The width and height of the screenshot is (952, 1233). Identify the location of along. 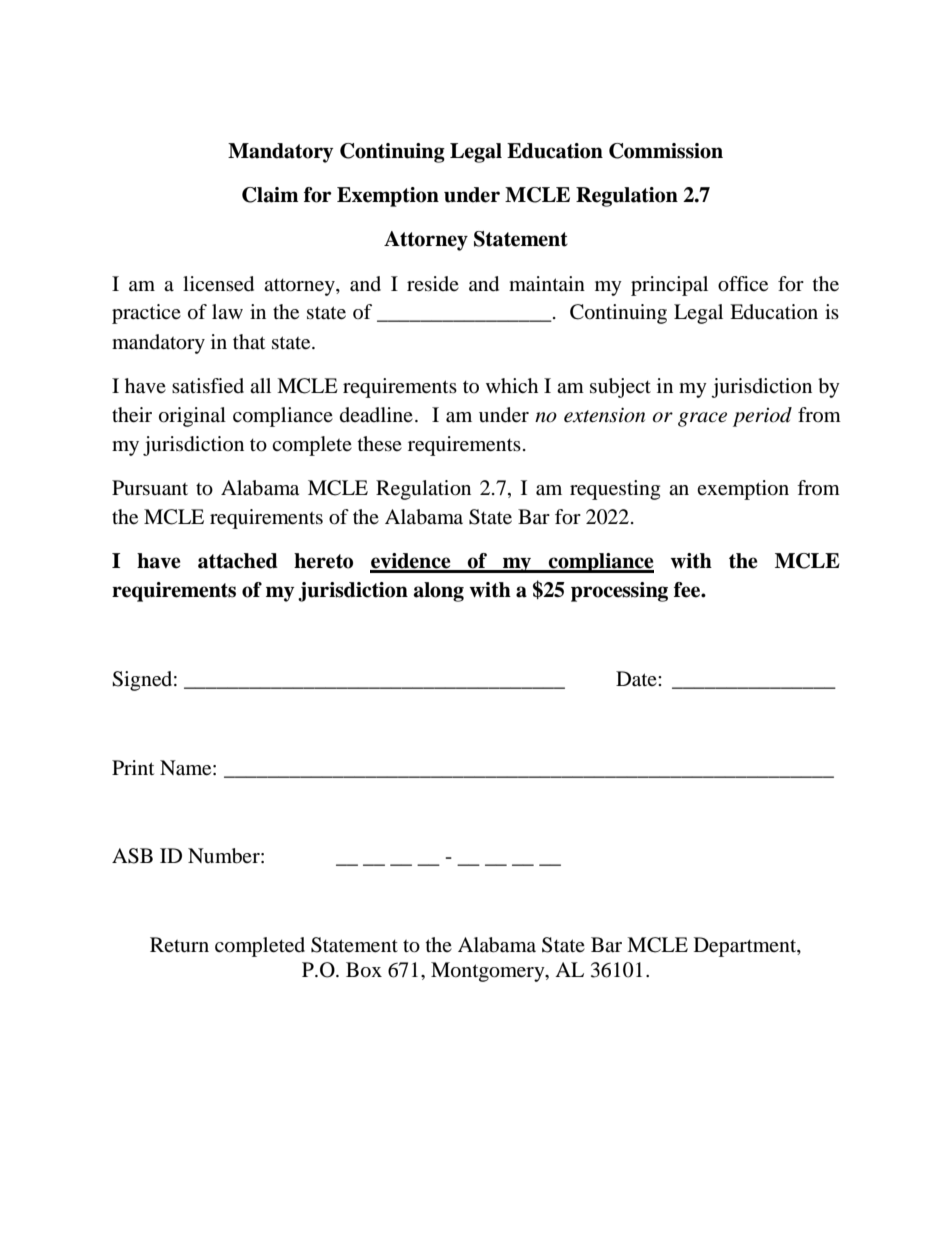
(439, 592).
